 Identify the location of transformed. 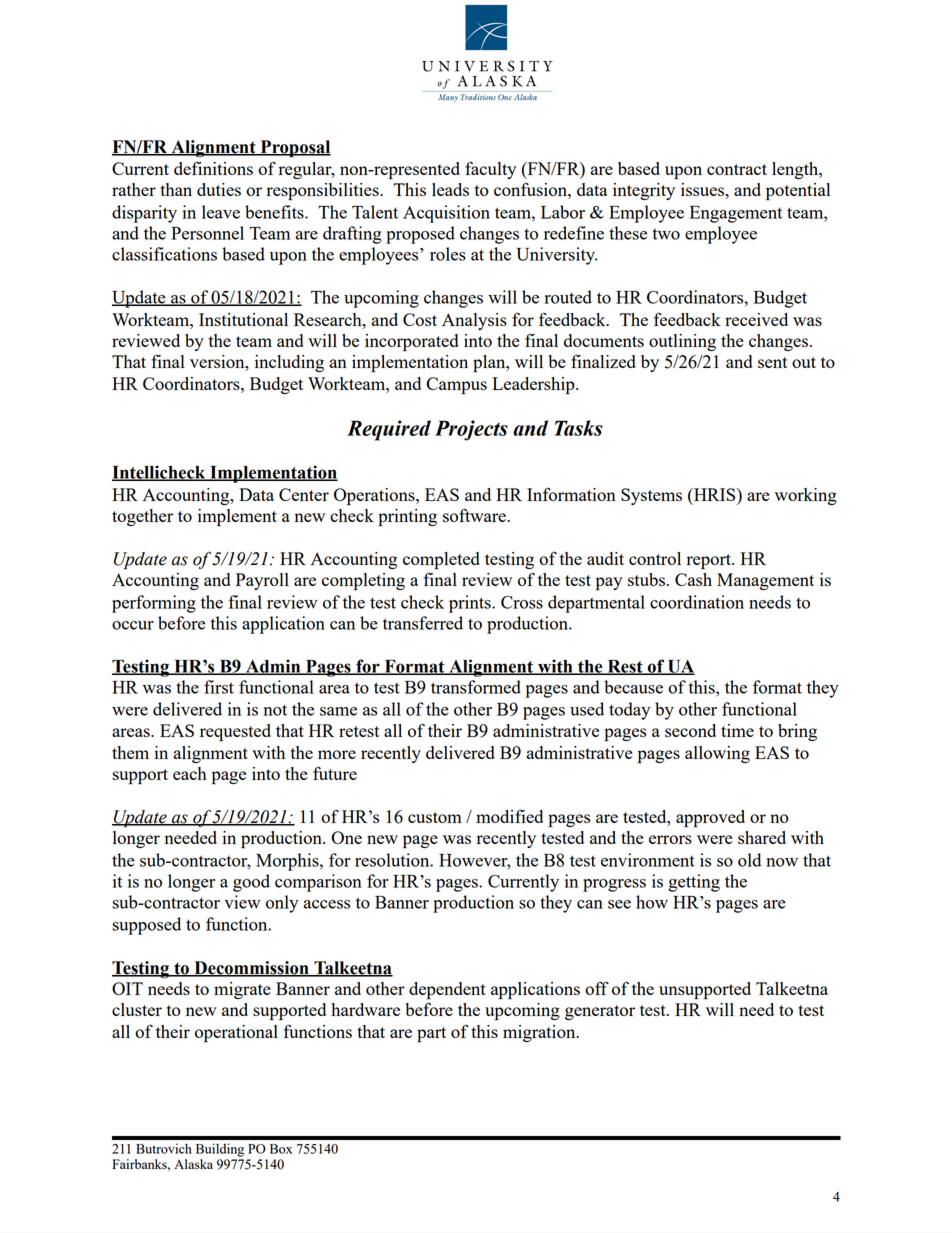
(476, 687).
